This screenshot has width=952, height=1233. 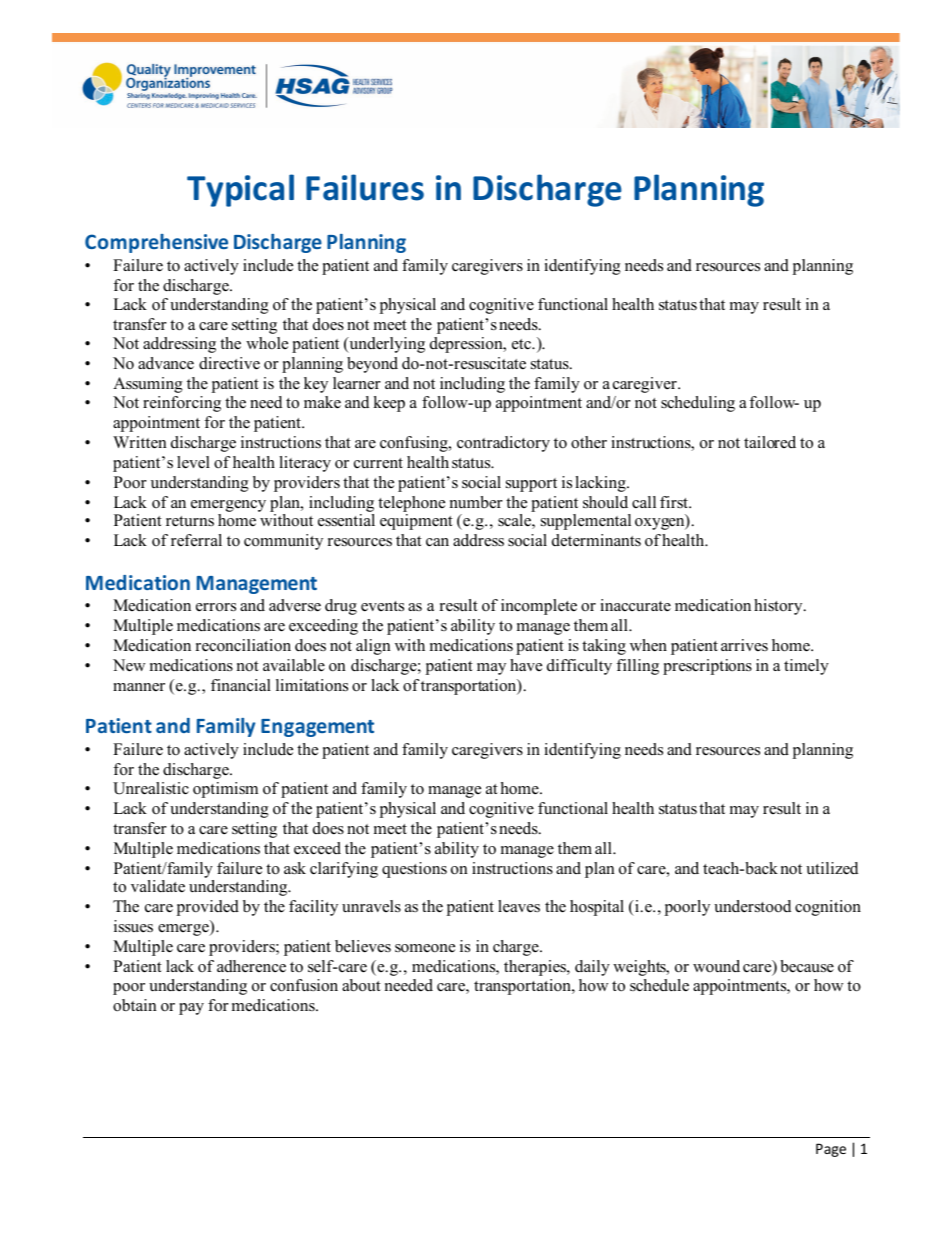 I want to click on pay, so click(x=191, y=1009).
